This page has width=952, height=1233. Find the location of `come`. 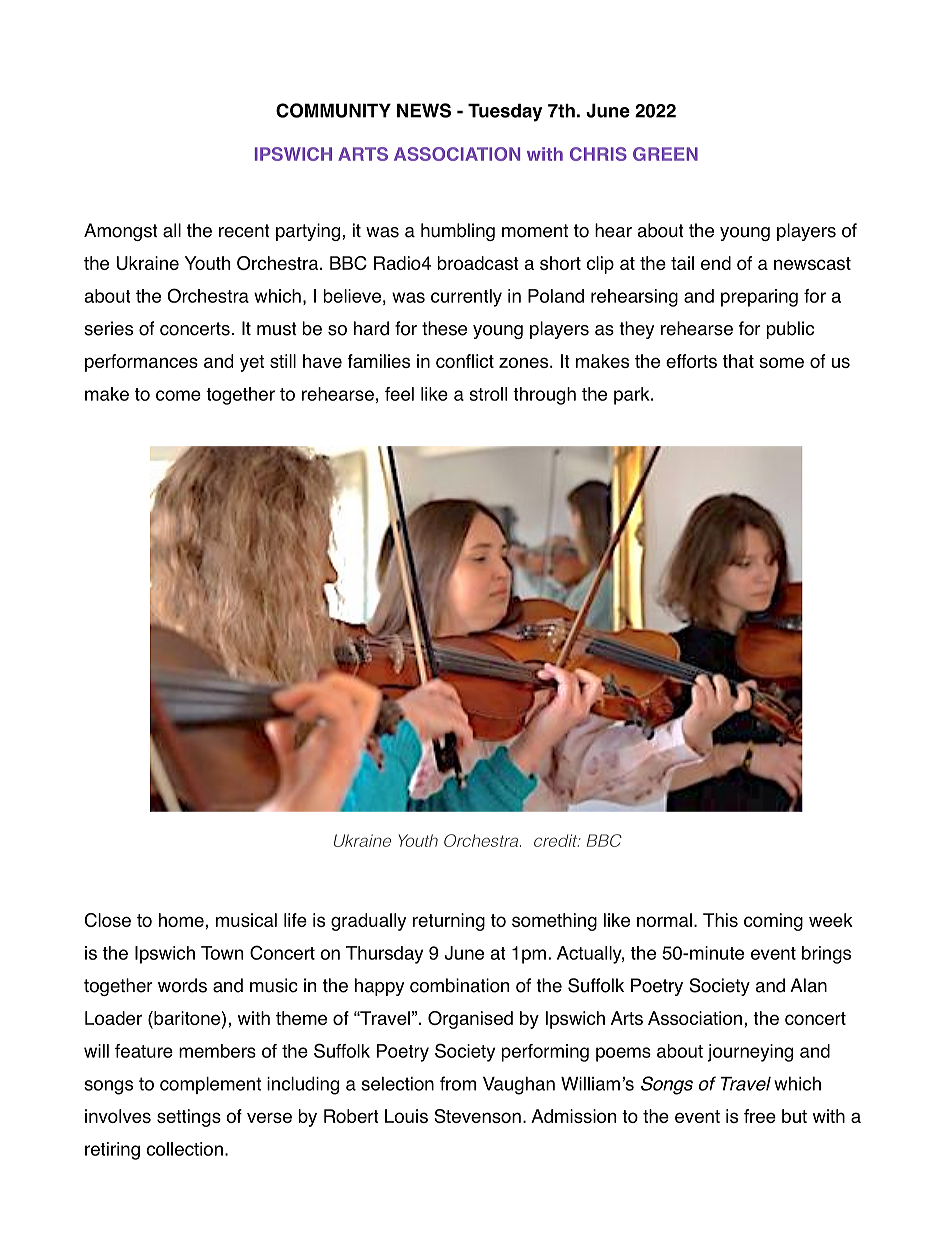

come is located at coordinates (178, 395).
